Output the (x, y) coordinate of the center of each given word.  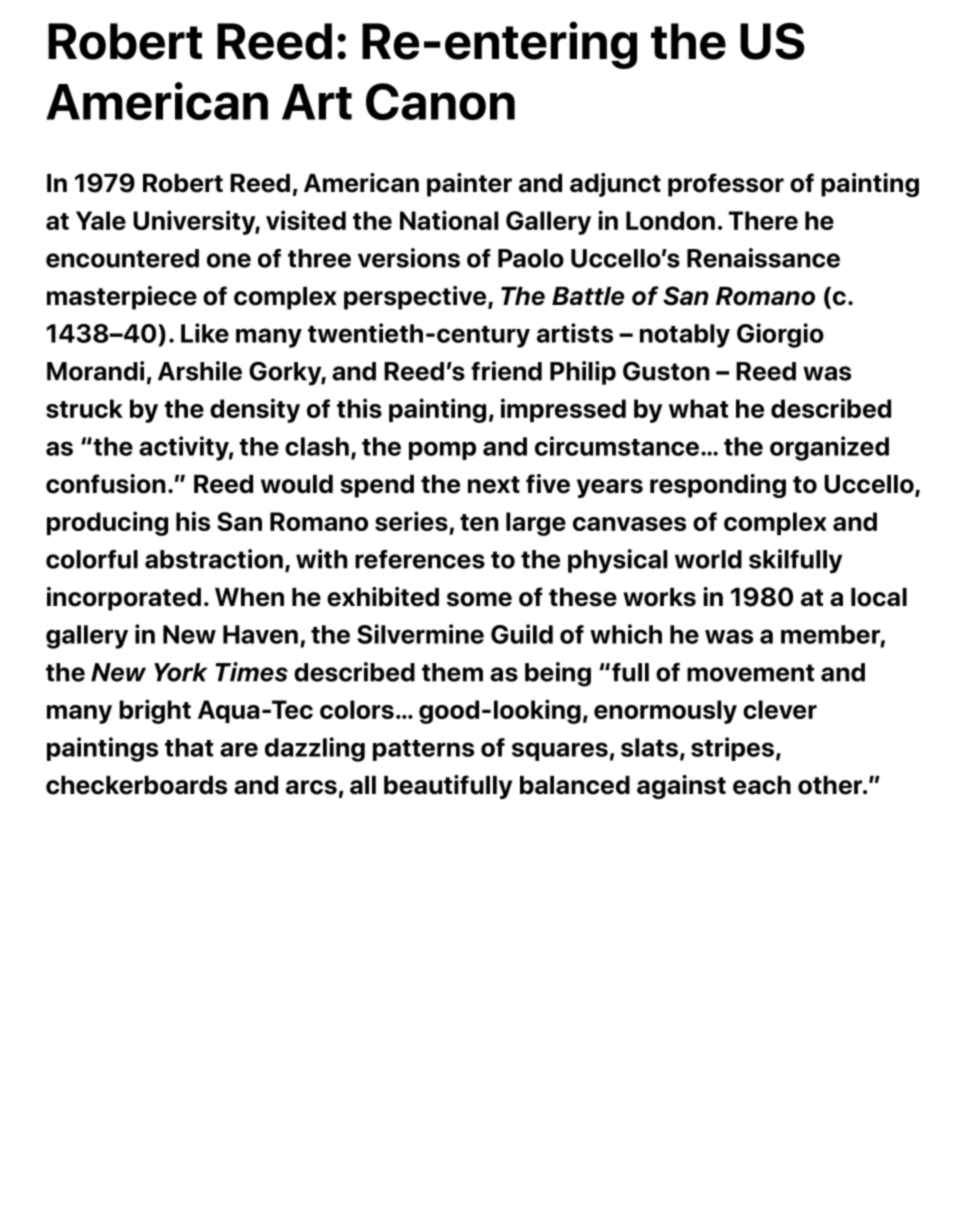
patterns (423, 750)
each (762, 785)
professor (726, 185)
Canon (440, 101)
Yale (101, 220)
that (189, 747)
